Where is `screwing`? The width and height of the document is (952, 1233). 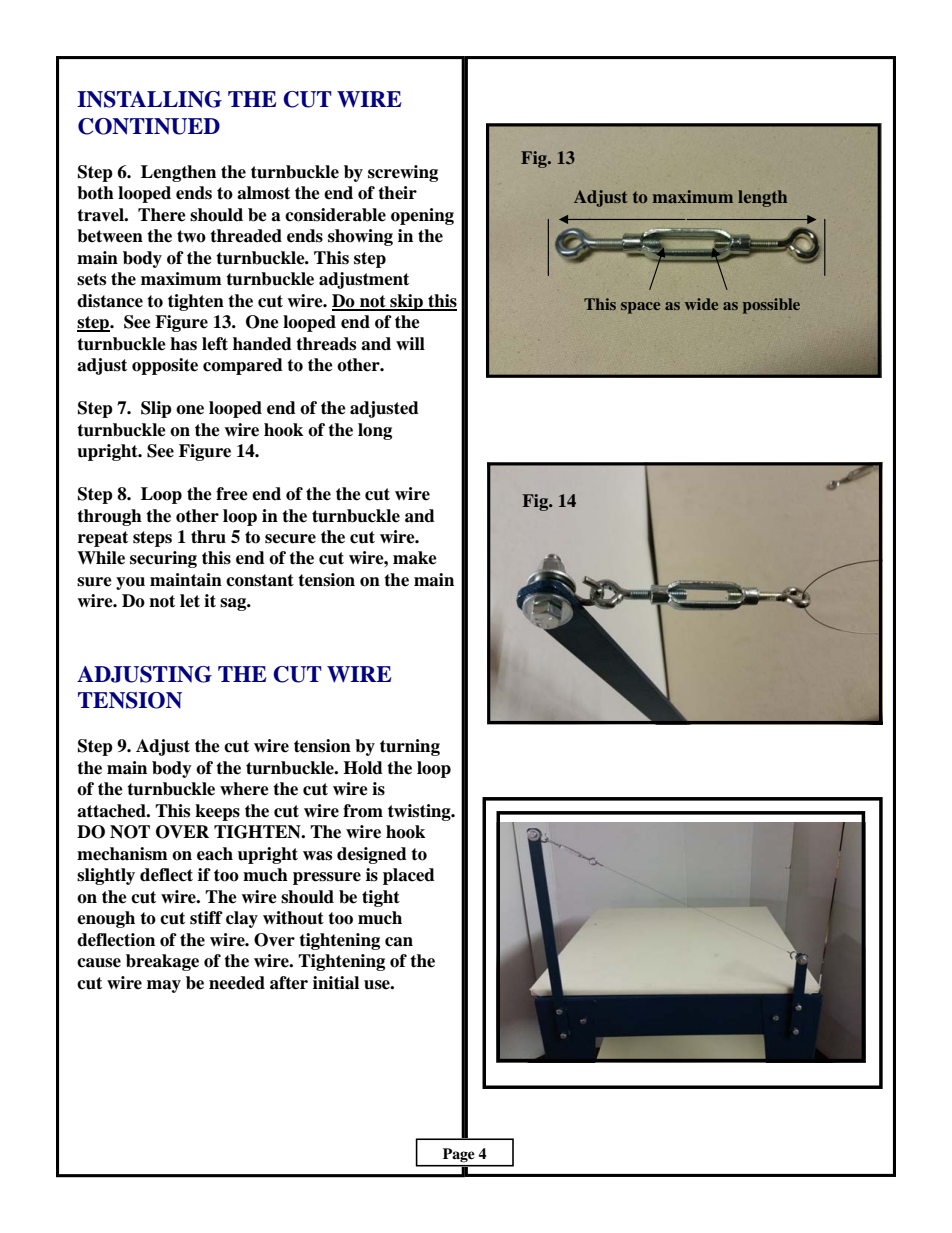
screwing is located at coordinates (403, 173).
